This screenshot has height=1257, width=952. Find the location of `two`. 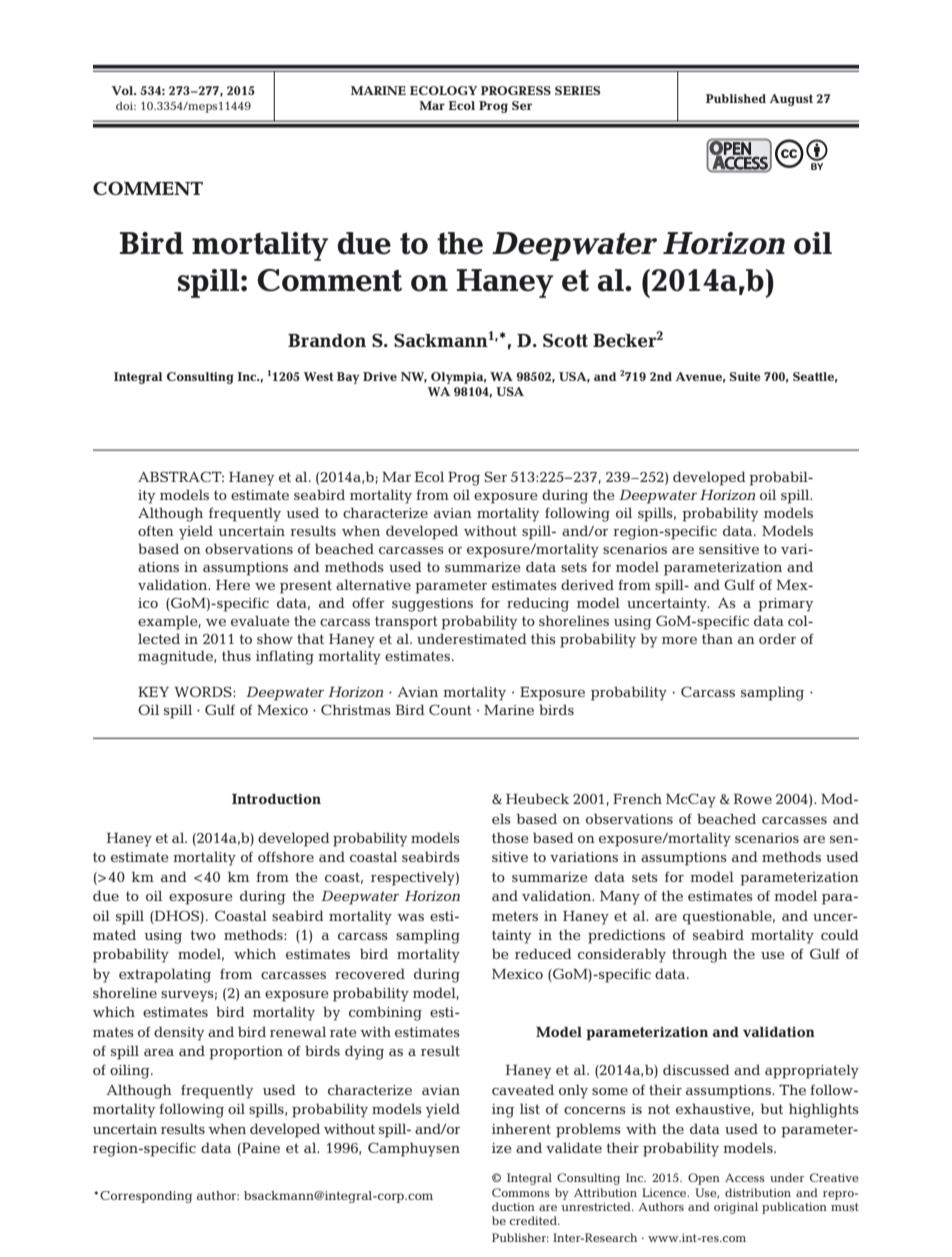

two is located at coordinates (203, 935).
